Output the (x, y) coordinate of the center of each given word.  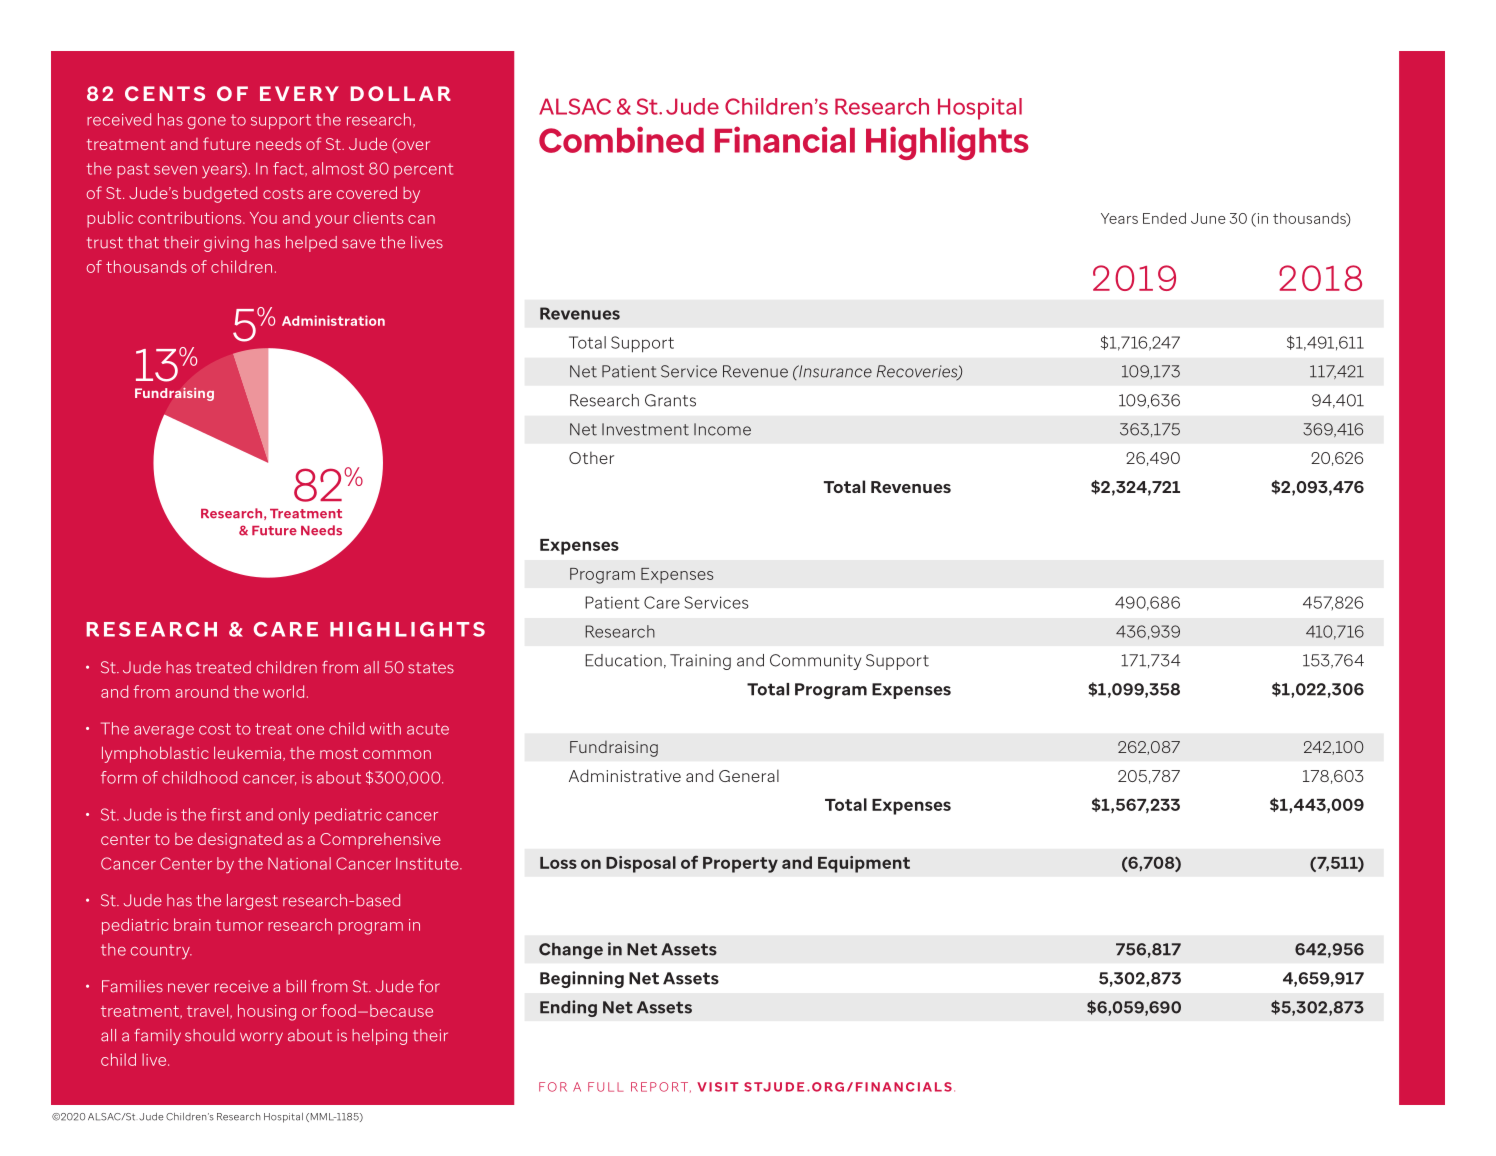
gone (207, 123)
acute (428, 729)
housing (267, 1012)
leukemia (249, 753)
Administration (333, 320)
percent (423, 170)
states (431, 668)
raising (191, 394)
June (1208, 218)
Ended (1164, 218)
